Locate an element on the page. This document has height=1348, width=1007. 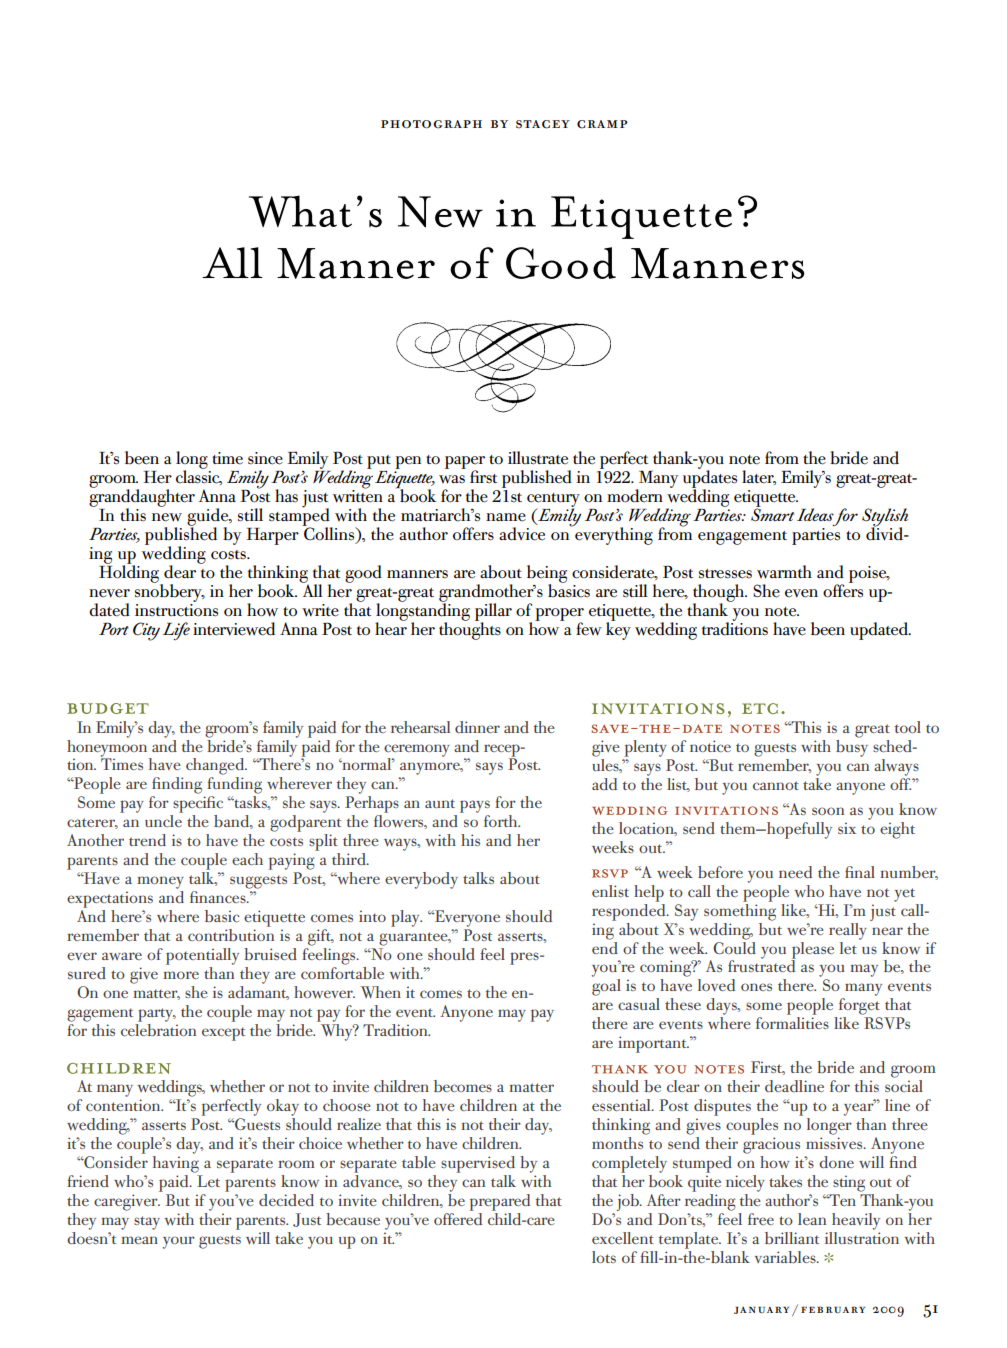
busy is located at coordinates (852, 747).
